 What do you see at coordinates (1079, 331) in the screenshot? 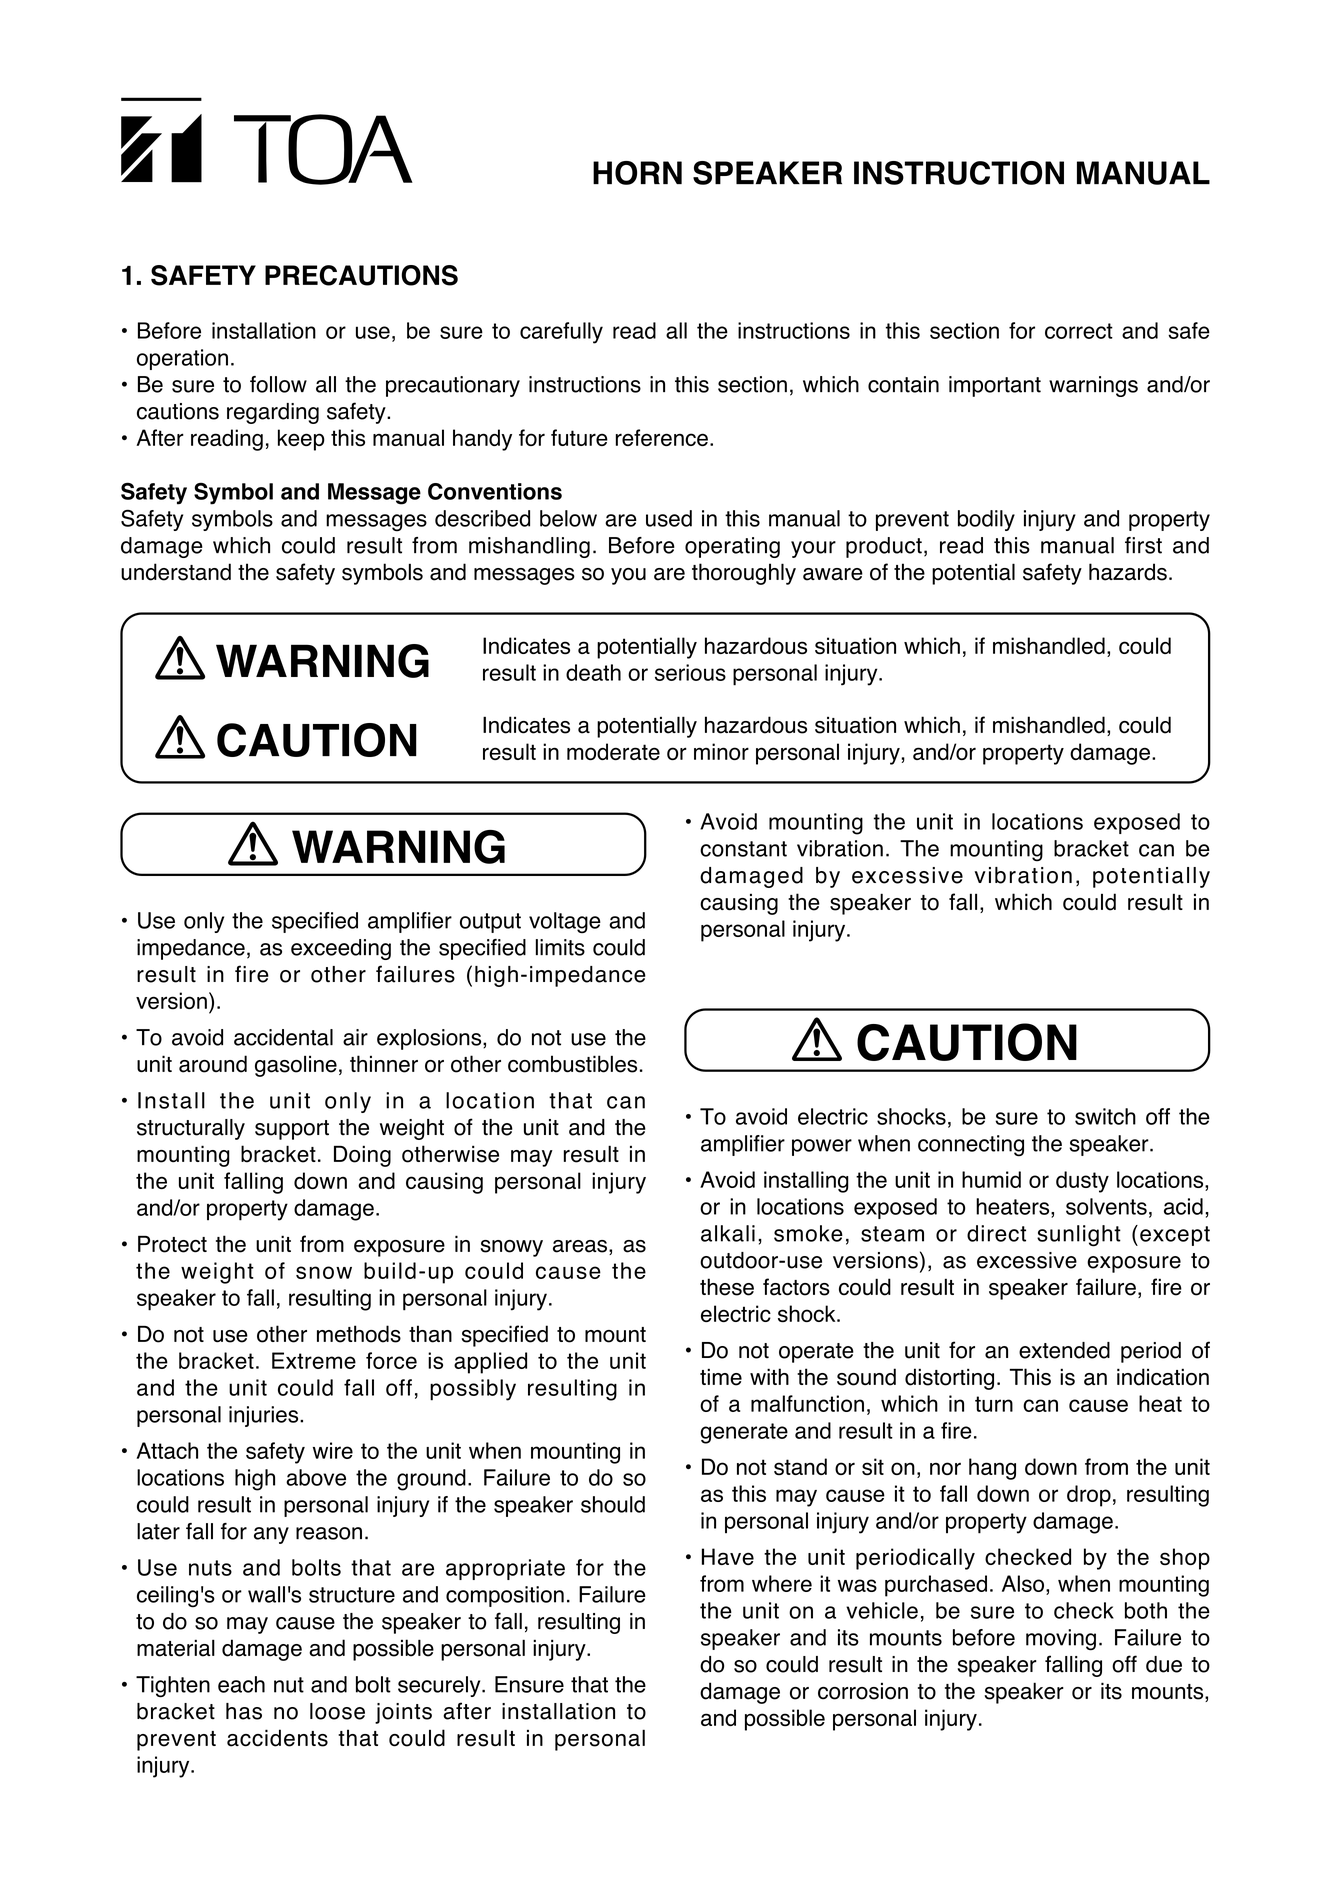
I see `correct` at bounding box center [1079, 331].
